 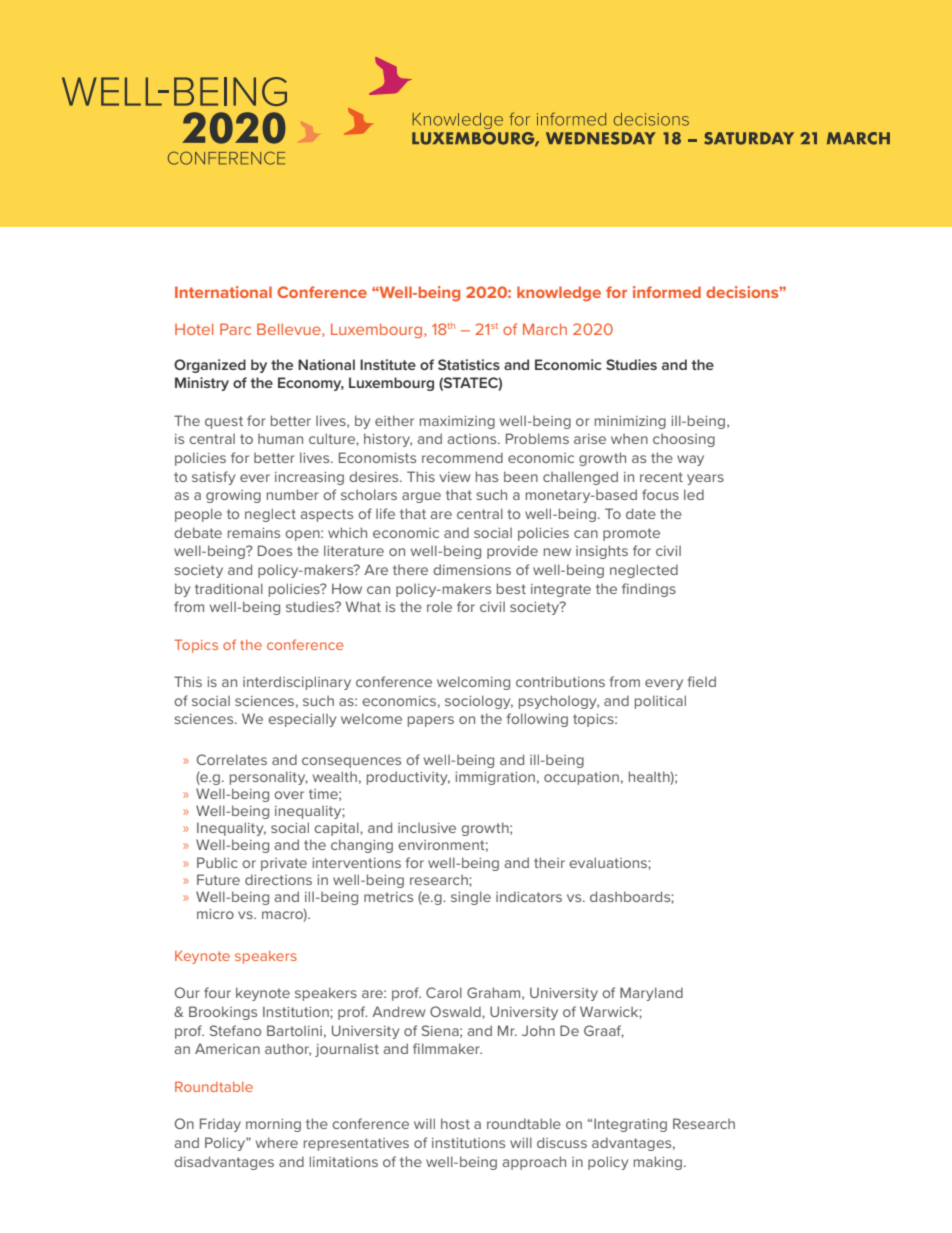 I want to click on micro, so click(x=215, y=914).
